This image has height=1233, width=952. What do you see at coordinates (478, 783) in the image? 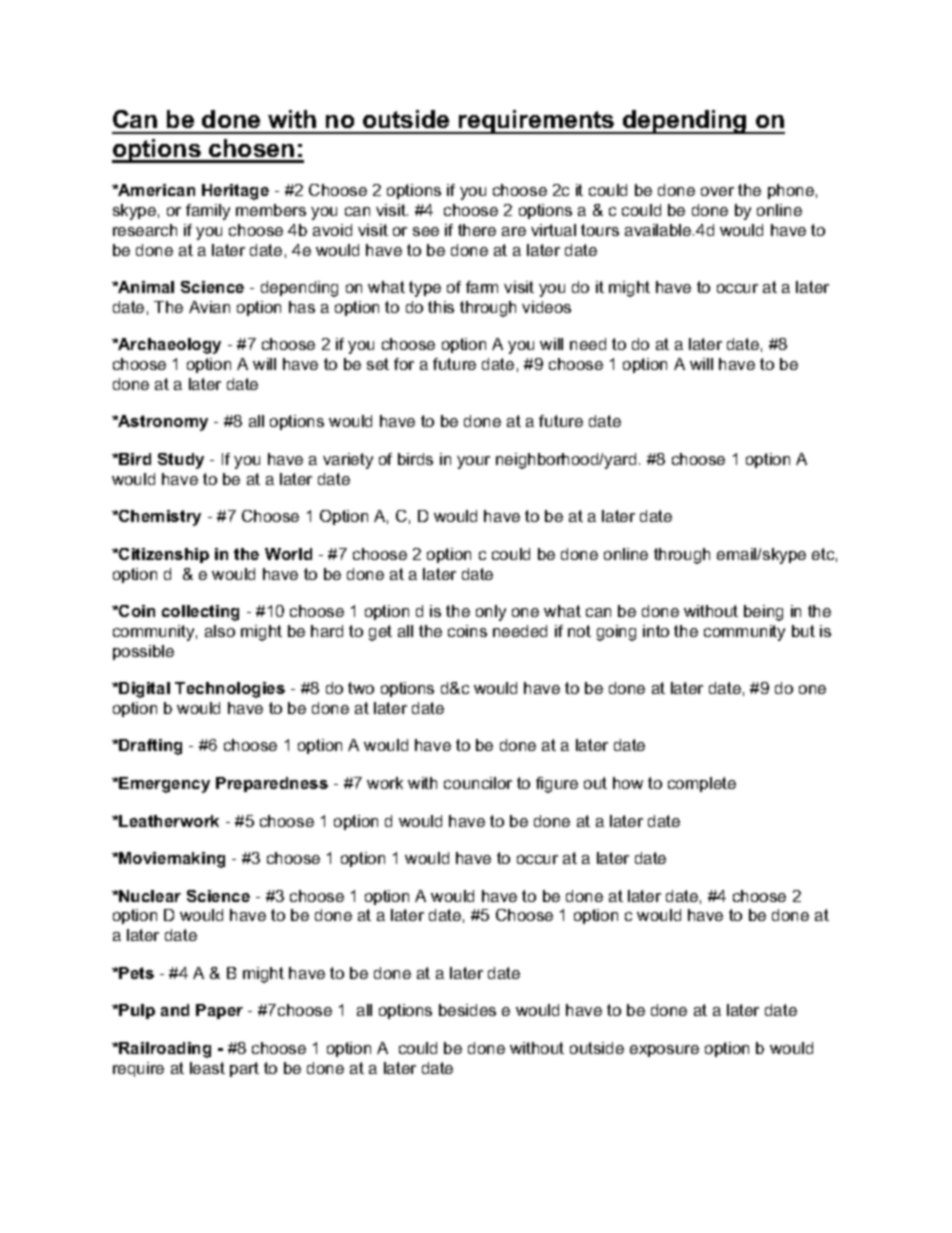
I see `councilor` at bounding box center [478, 783].
